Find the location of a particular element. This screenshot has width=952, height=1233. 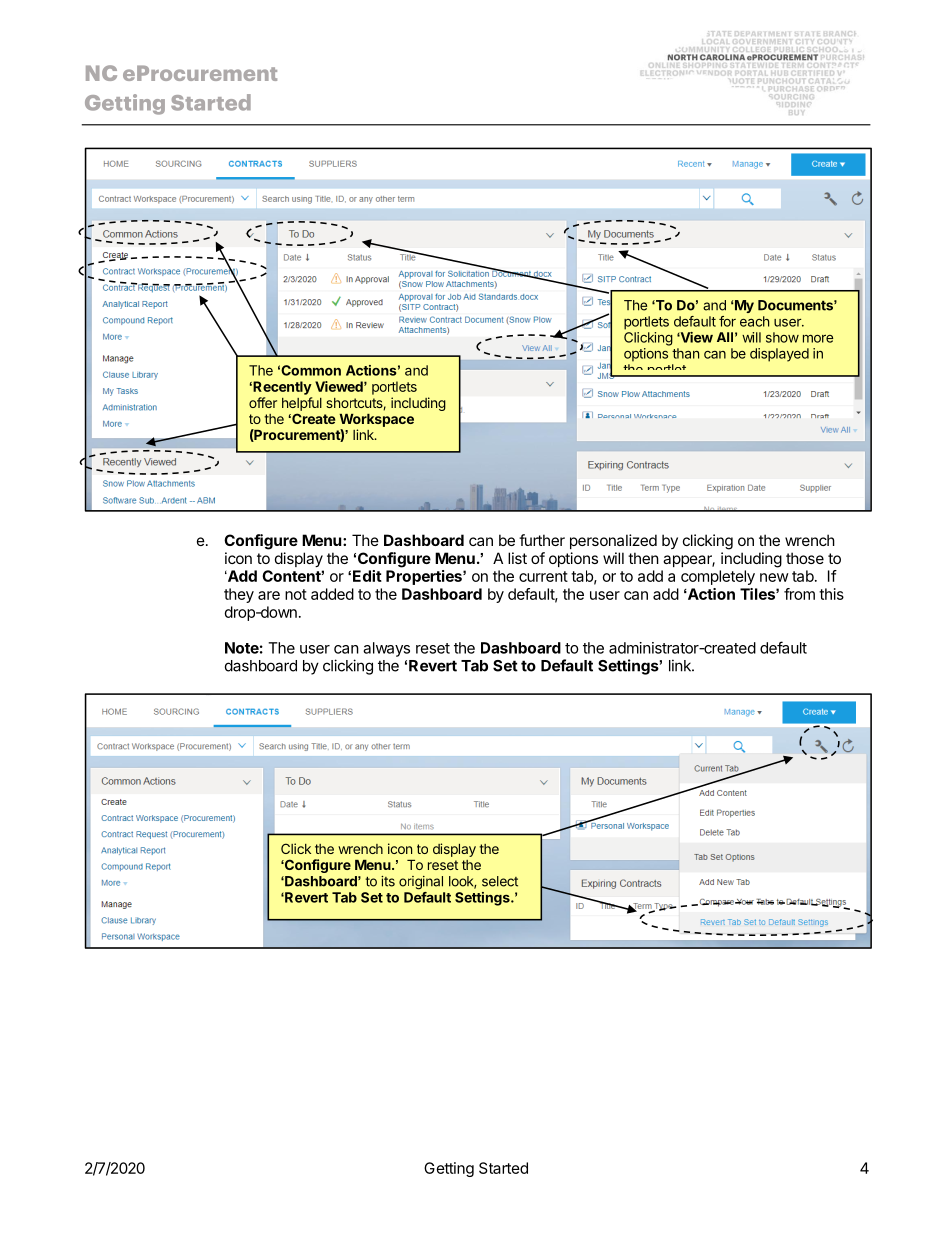

show is located at coordinates (782, 337).
